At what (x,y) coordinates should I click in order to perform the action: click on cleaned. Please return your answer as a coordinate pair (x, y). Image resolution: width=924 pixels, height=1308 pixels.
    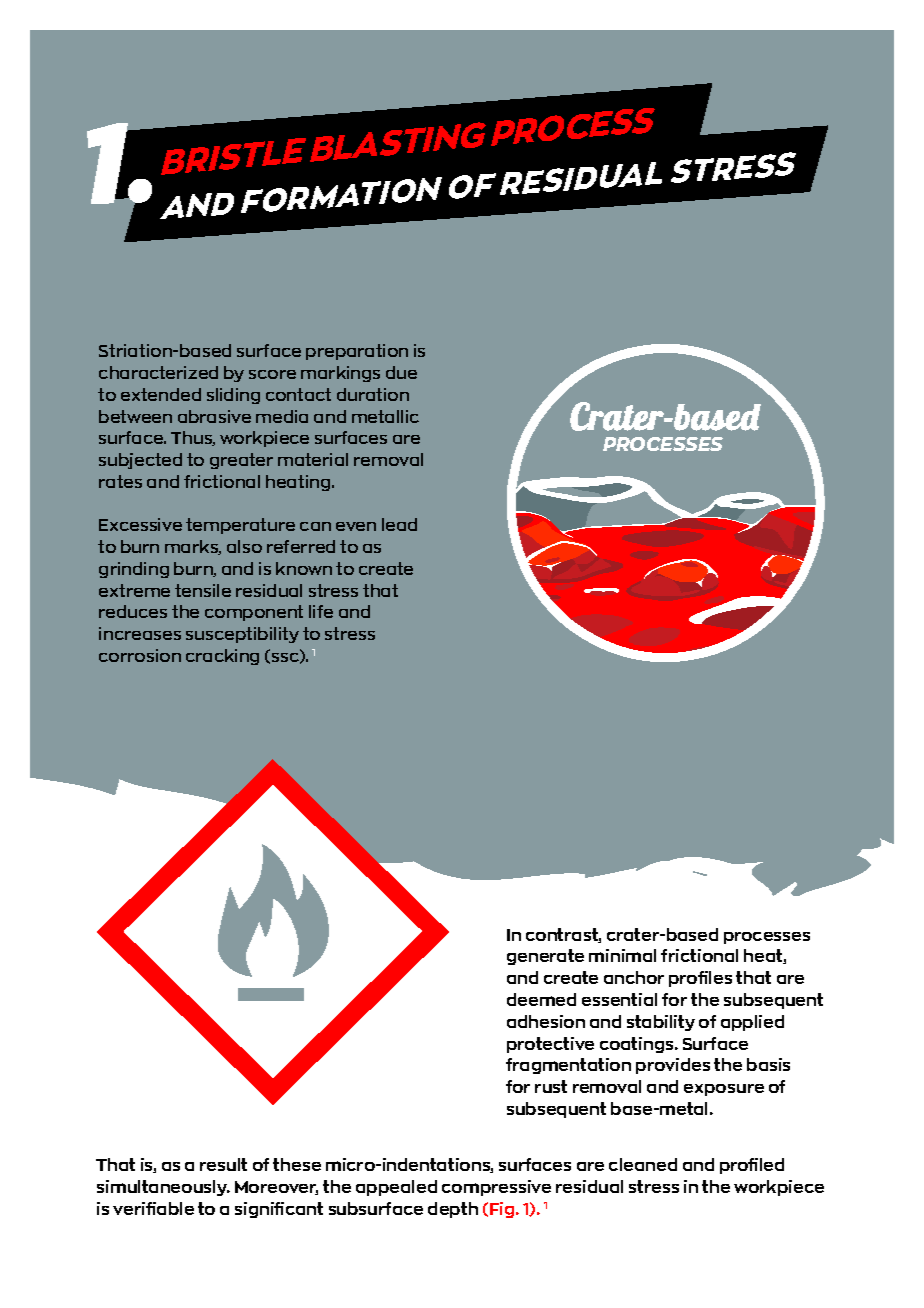
    Looking at the image, I should click on (643, 1164).
